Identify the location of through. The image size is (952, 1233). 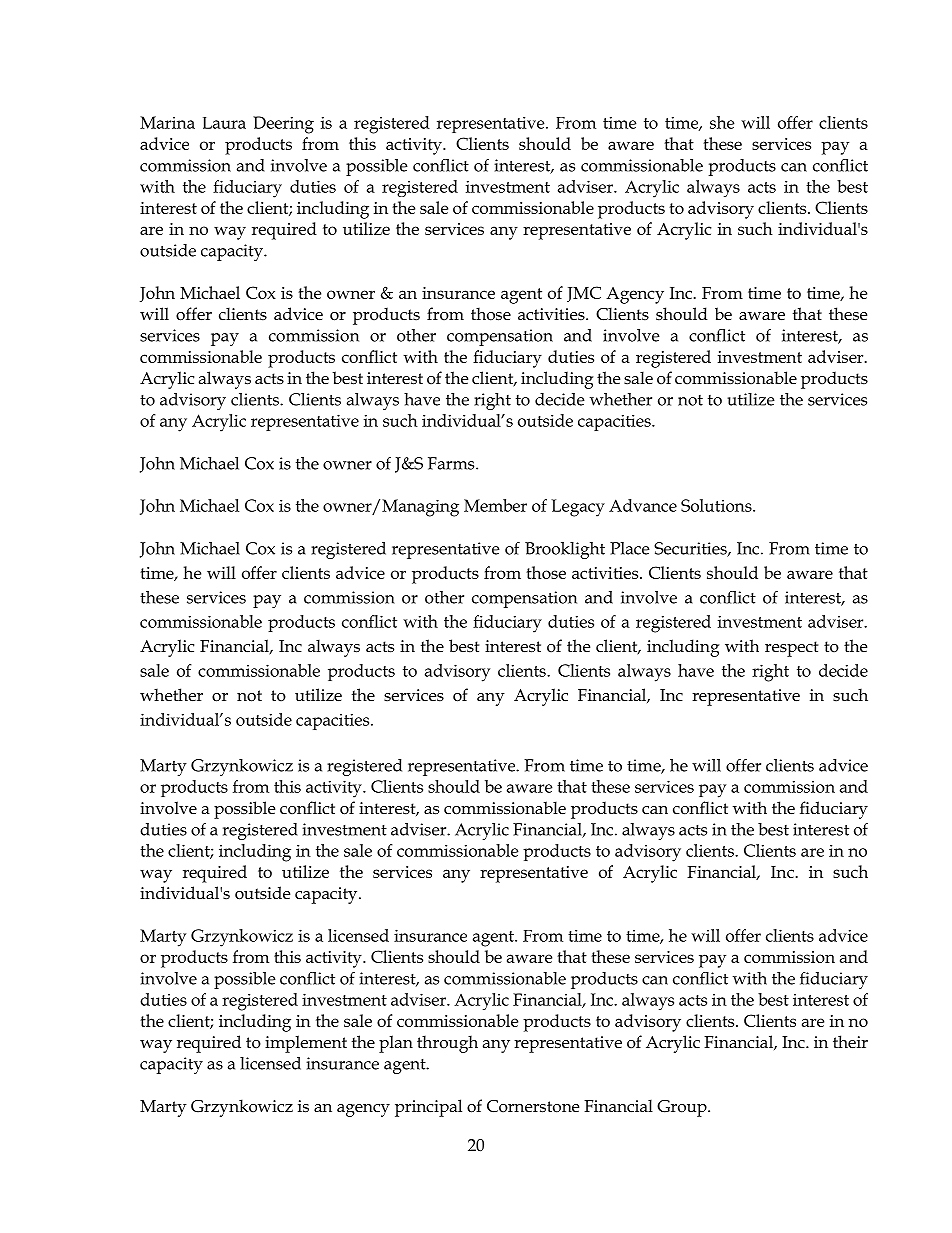
(447, 1044).
